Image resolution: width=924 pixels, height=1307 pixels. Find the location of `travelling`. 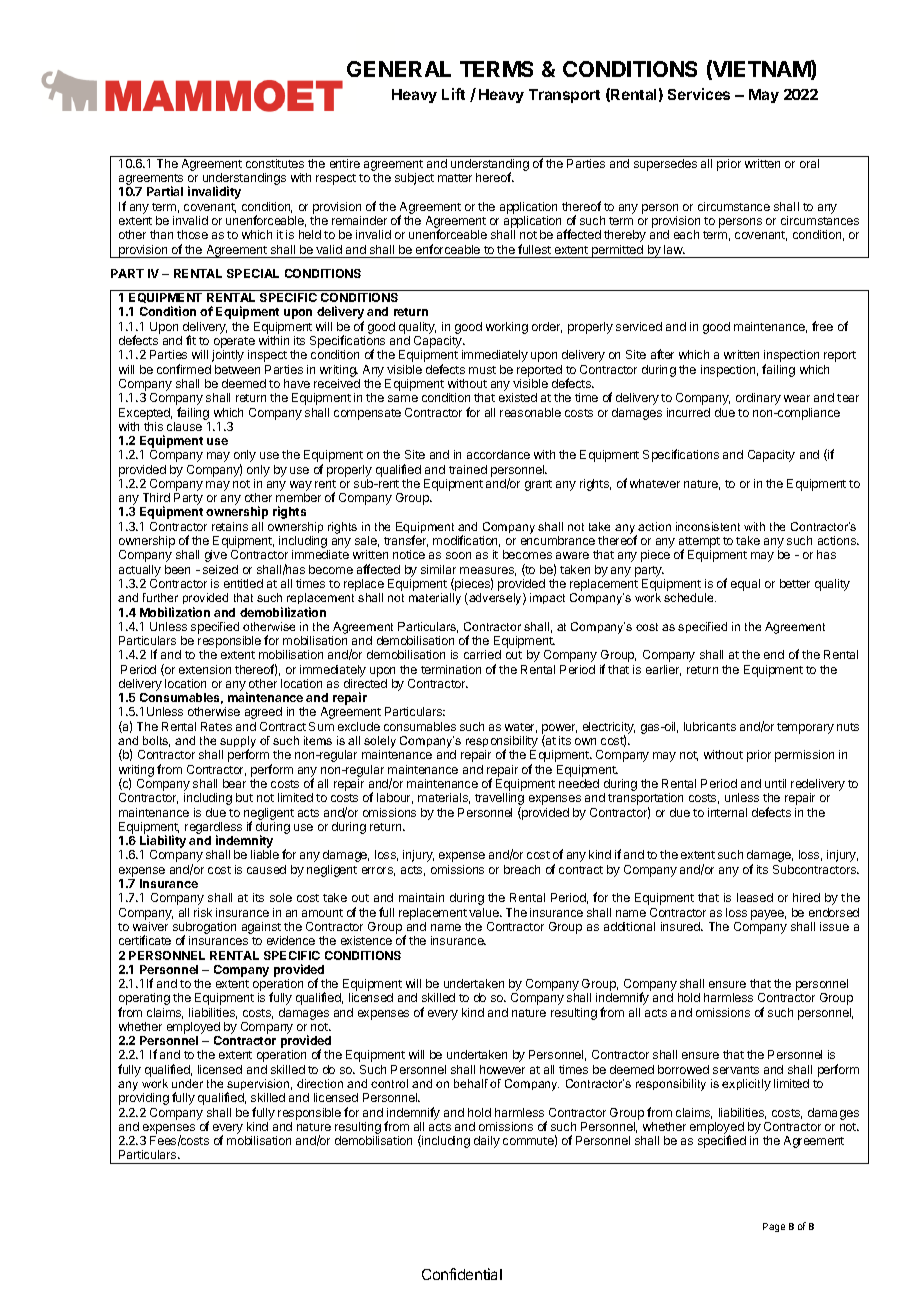

travelling is located at coordinates (499, 800).
